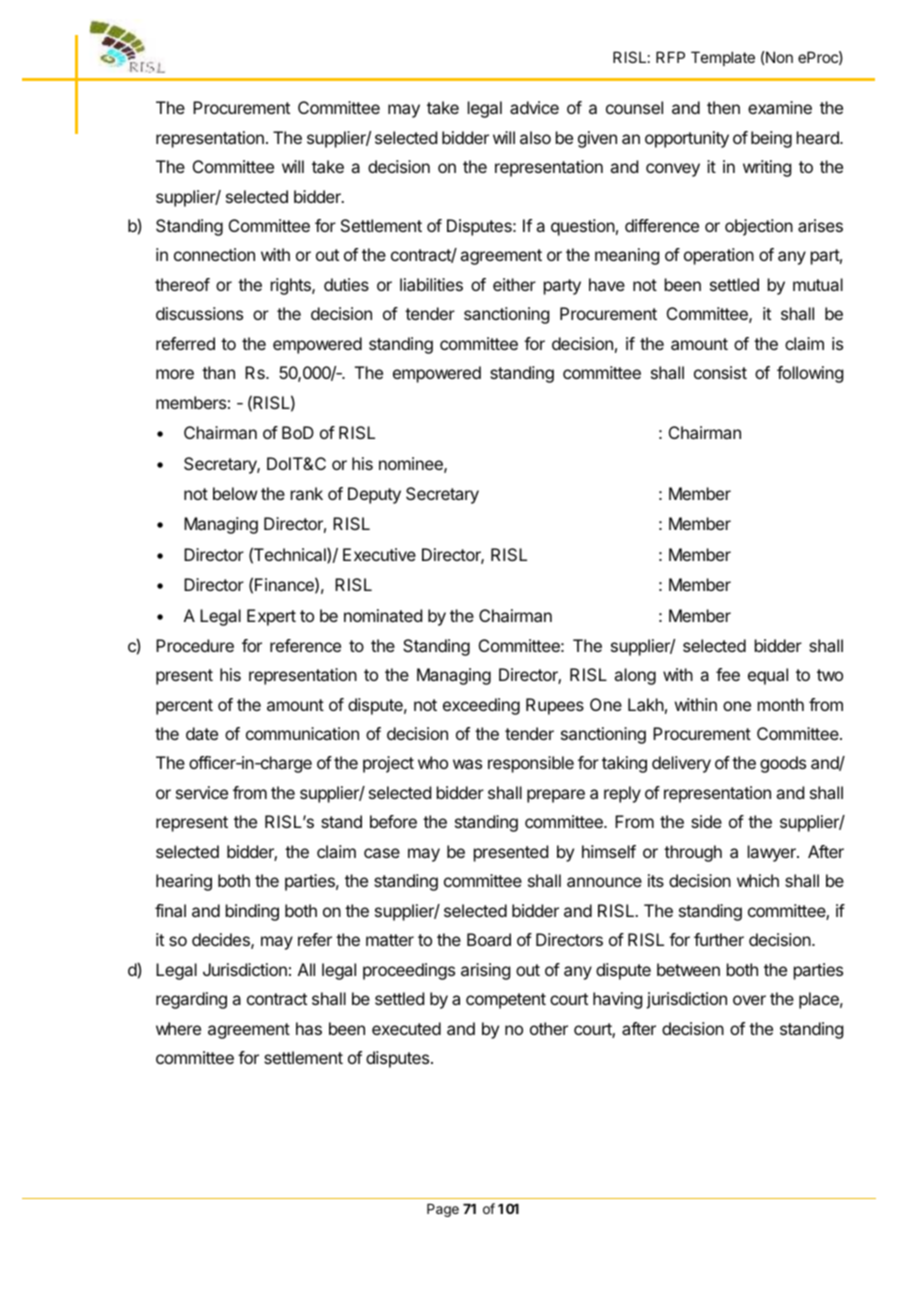 This screenshot has width=924, height=1308. Describe the element at coordinates (252, 912) in the screenshot. I see `binding` at that location.
